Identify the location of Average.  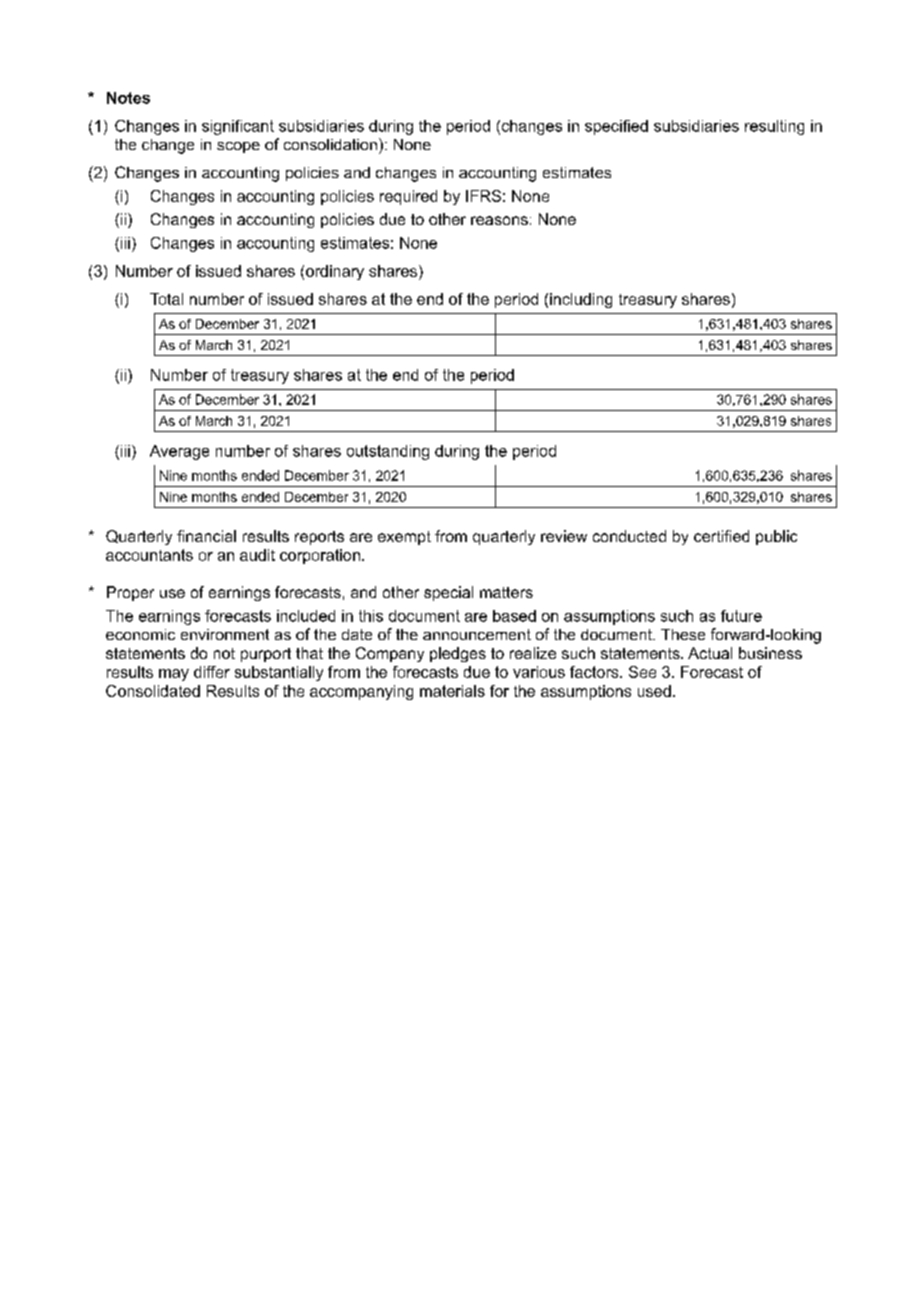
(179, 452).
